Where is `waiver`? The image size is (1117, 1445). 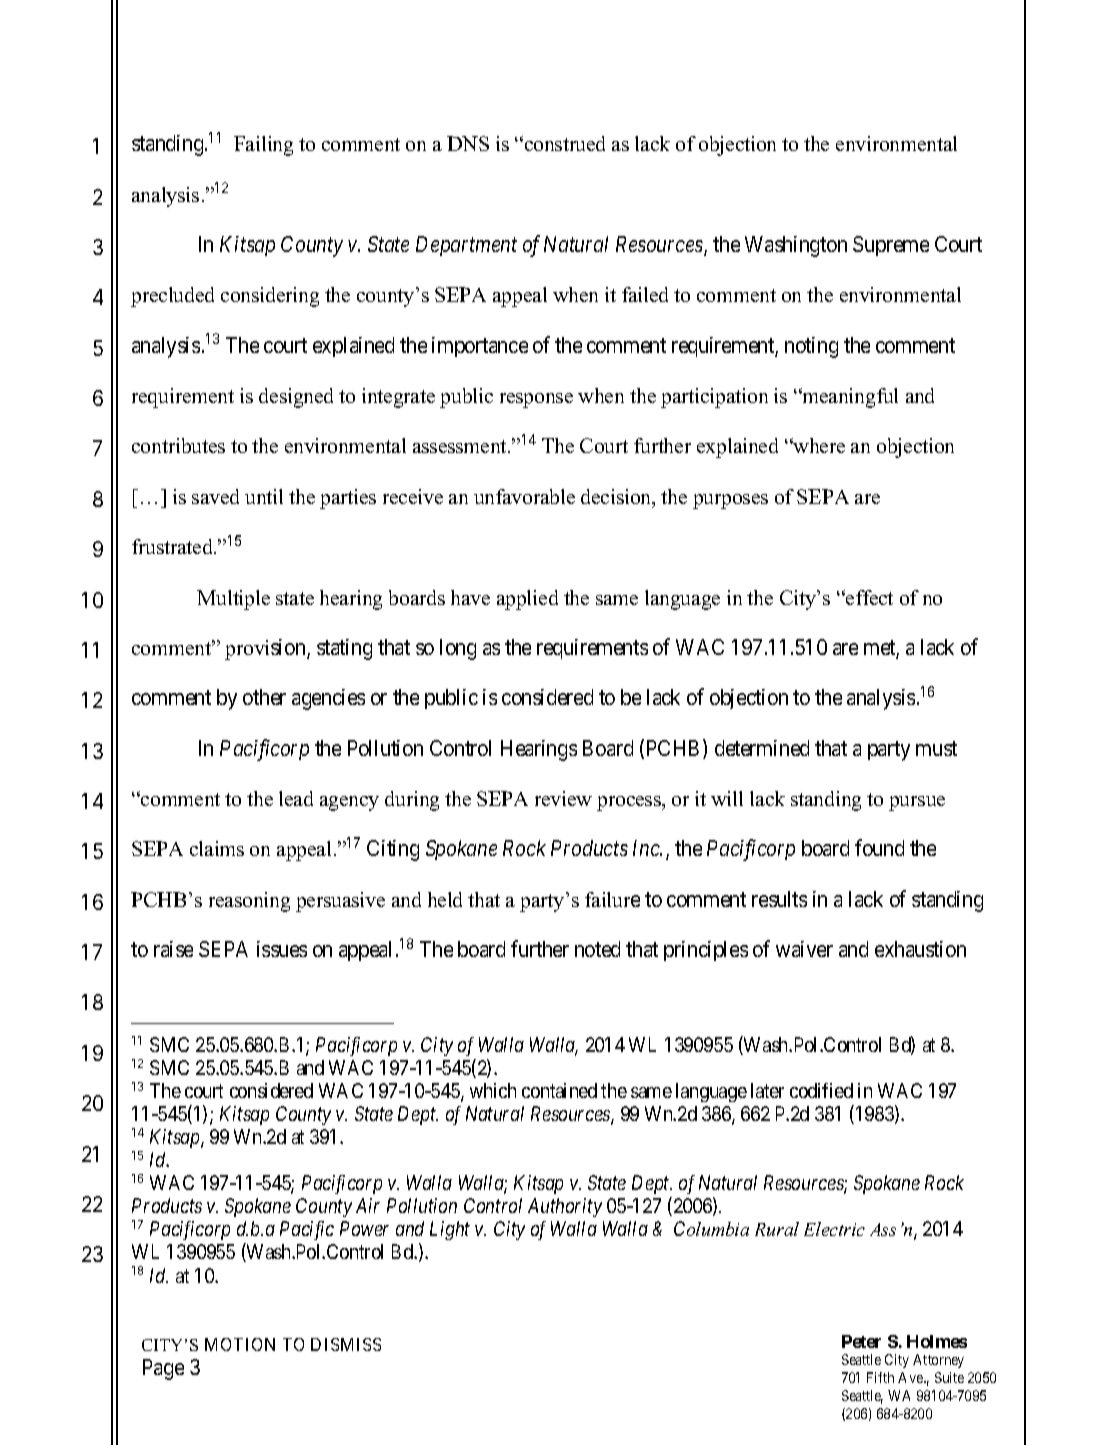
waiver is located at coordinates (804, 949).
